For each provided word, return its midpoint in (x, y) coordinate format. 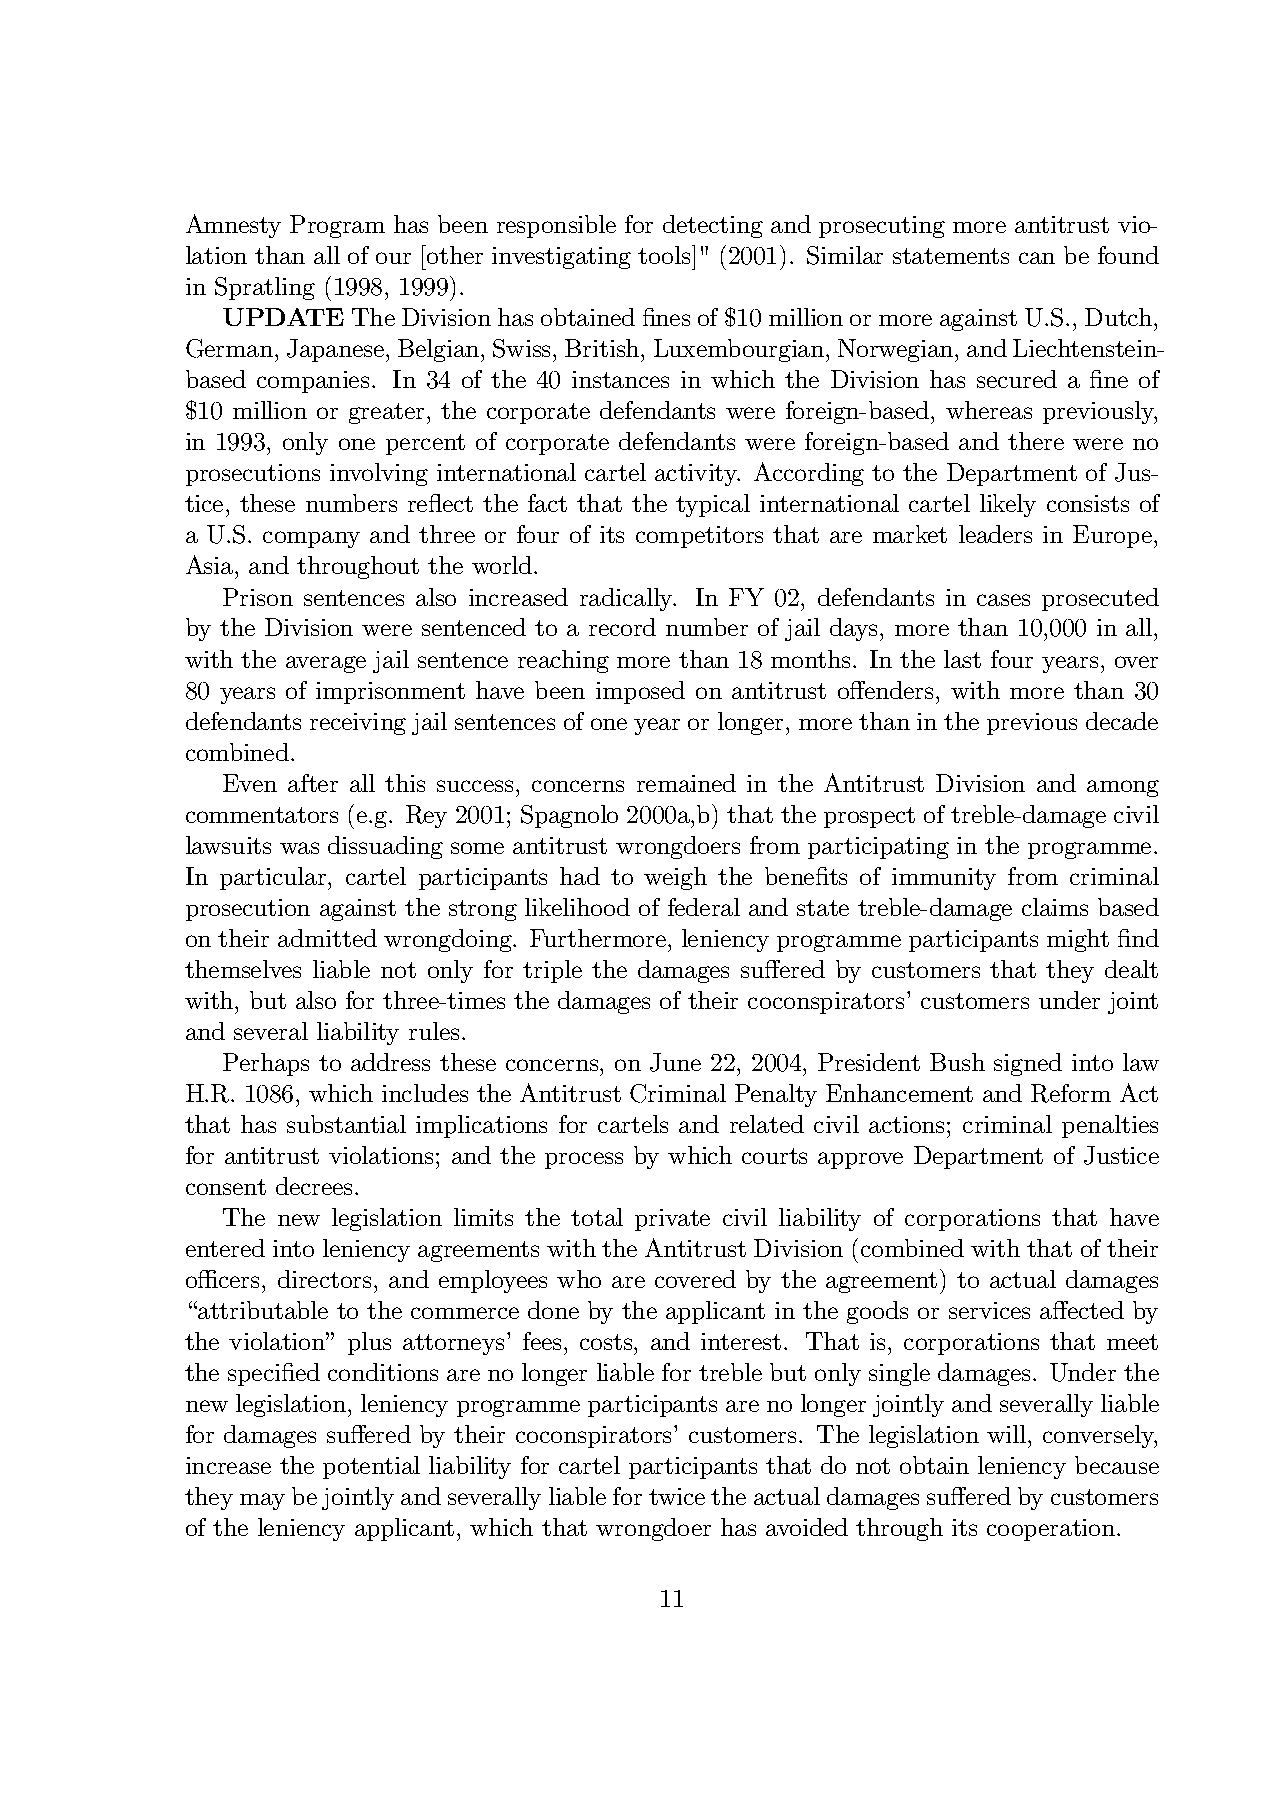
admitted (327, 938)
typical (713, 505)
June (675, 1062)
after (313, 783)
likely (1008, 505)
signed (1028, 1064)
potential (371, 1467)
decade (1122, 721)
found (1128, 255)
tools (665, 254)
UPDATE (283, 317)
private (672, 1220)
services (989, 1310)
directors (324, 1279)
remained (686, 783)
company (311, 539)
